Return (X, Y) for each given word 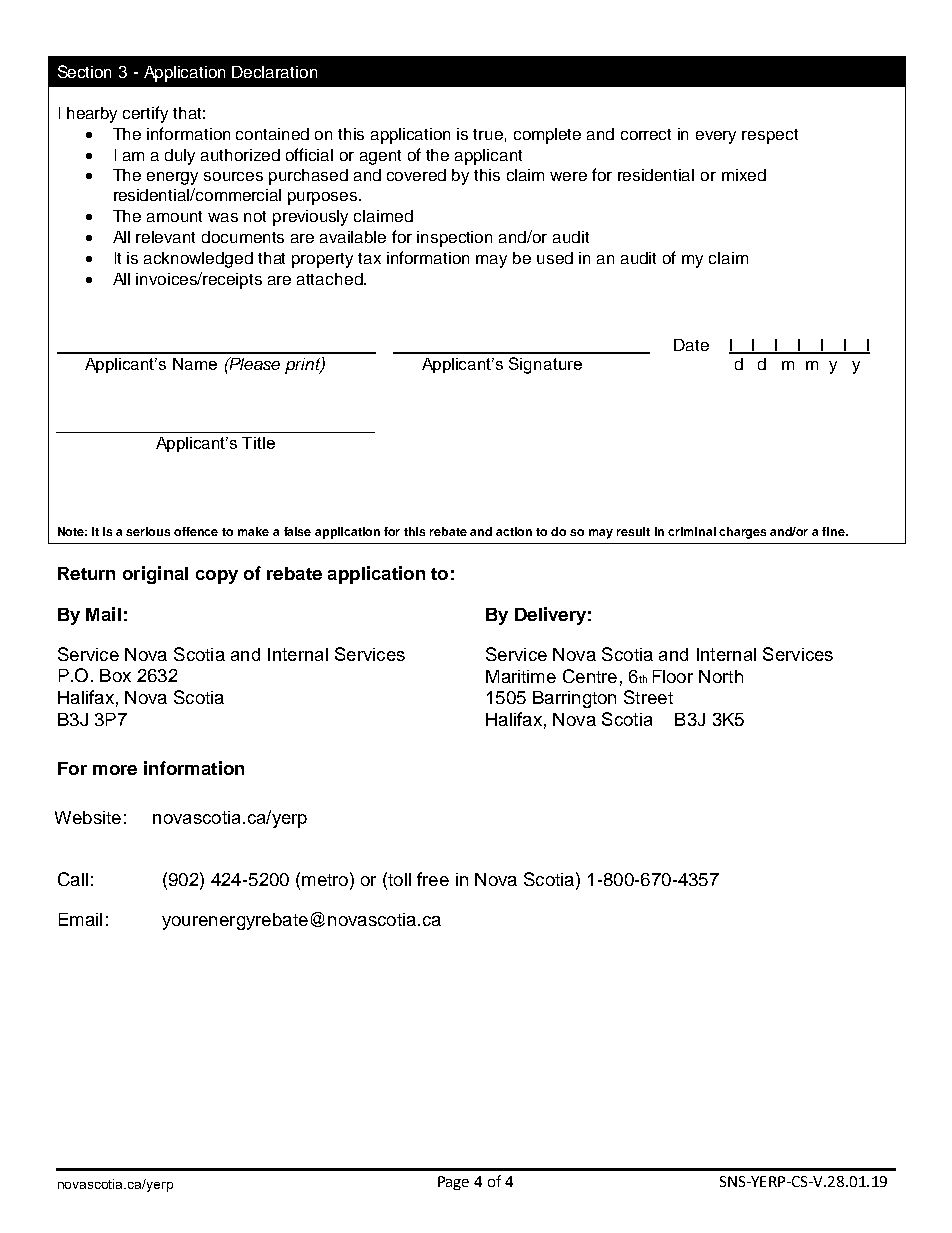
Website (88, 817)
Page (453, 1183)
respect (770, 136)
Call (73, 879)
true (488, 134)
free (433, 879)
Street (648, 697)
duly (180, 157)
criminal (692, 531)
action (514, 531)
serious (148, 531)
